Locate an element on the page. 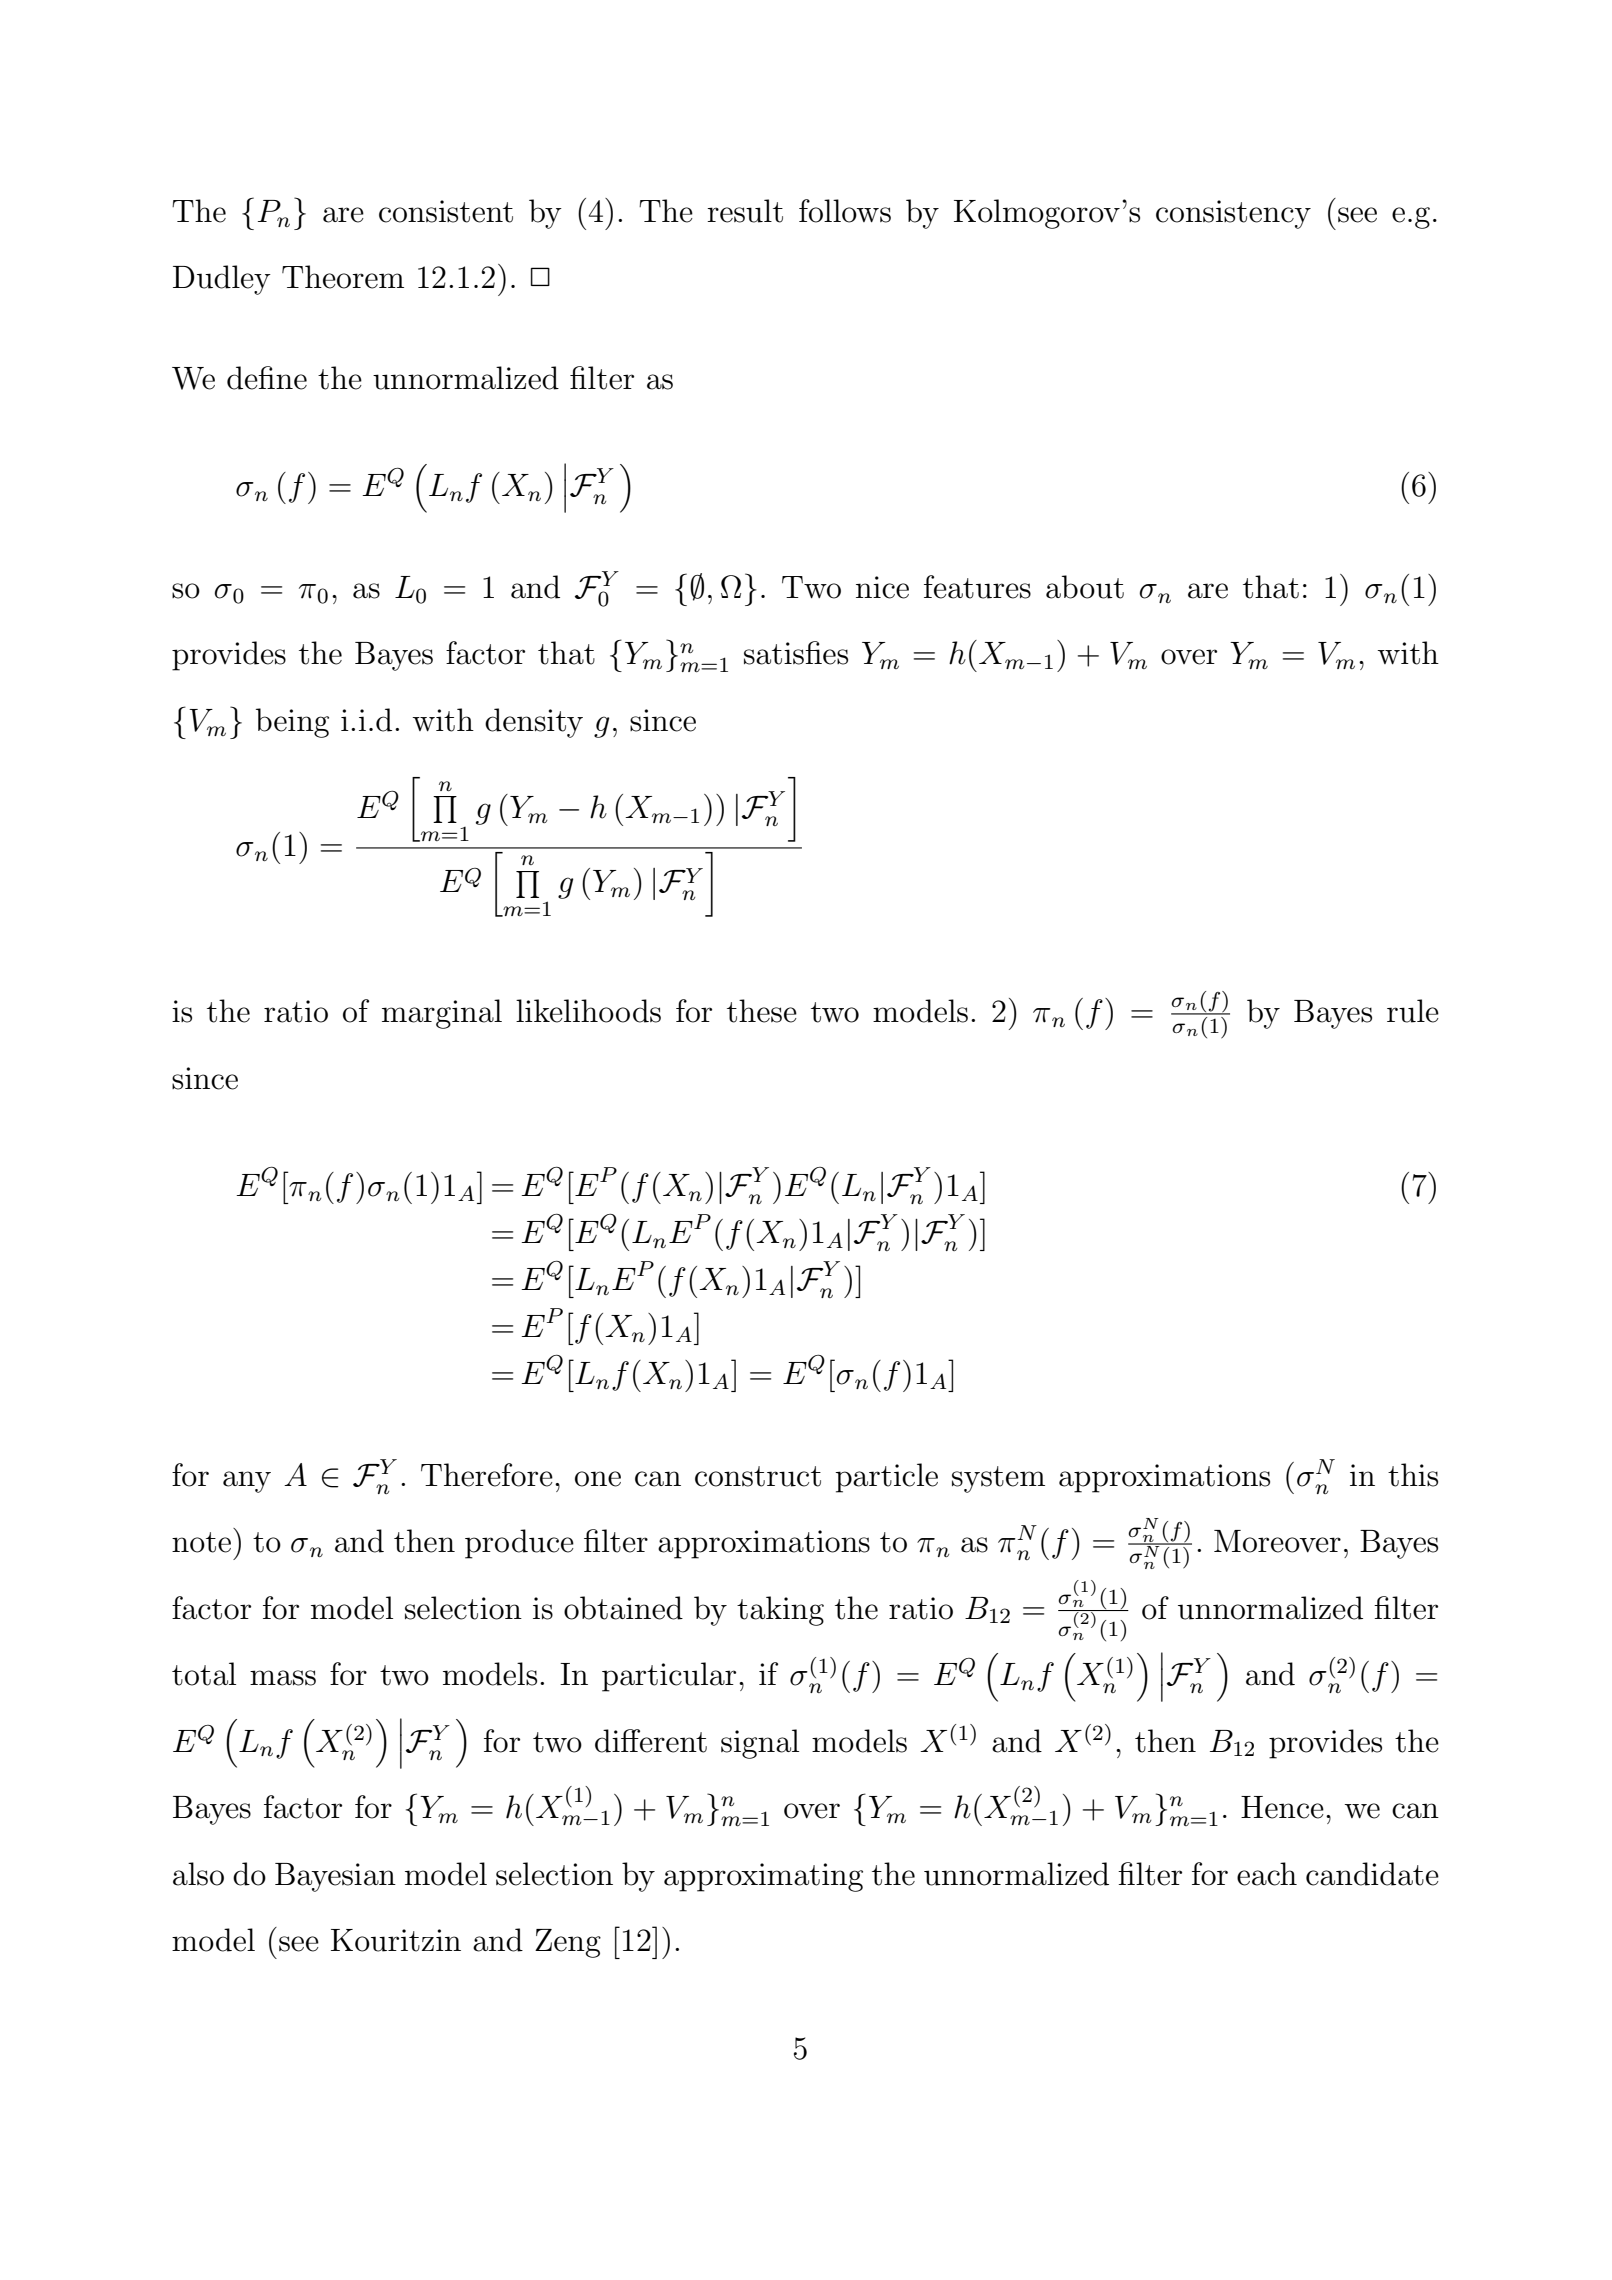 The image size is (1612, 2280). these is located at coordinates (762, 1011).
